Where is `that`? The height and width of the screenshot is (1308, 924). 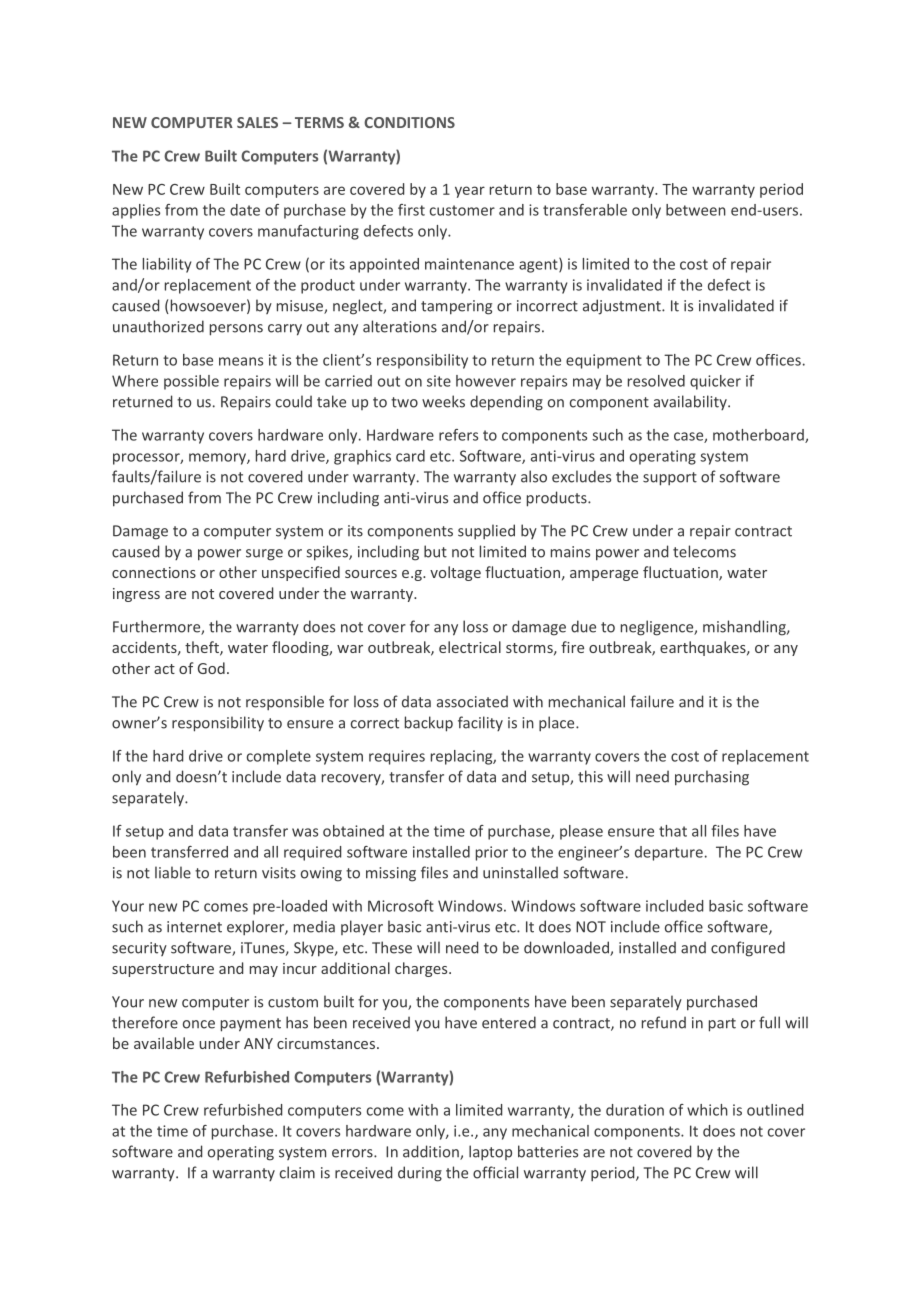 that is located at coordinates (673, 831).
